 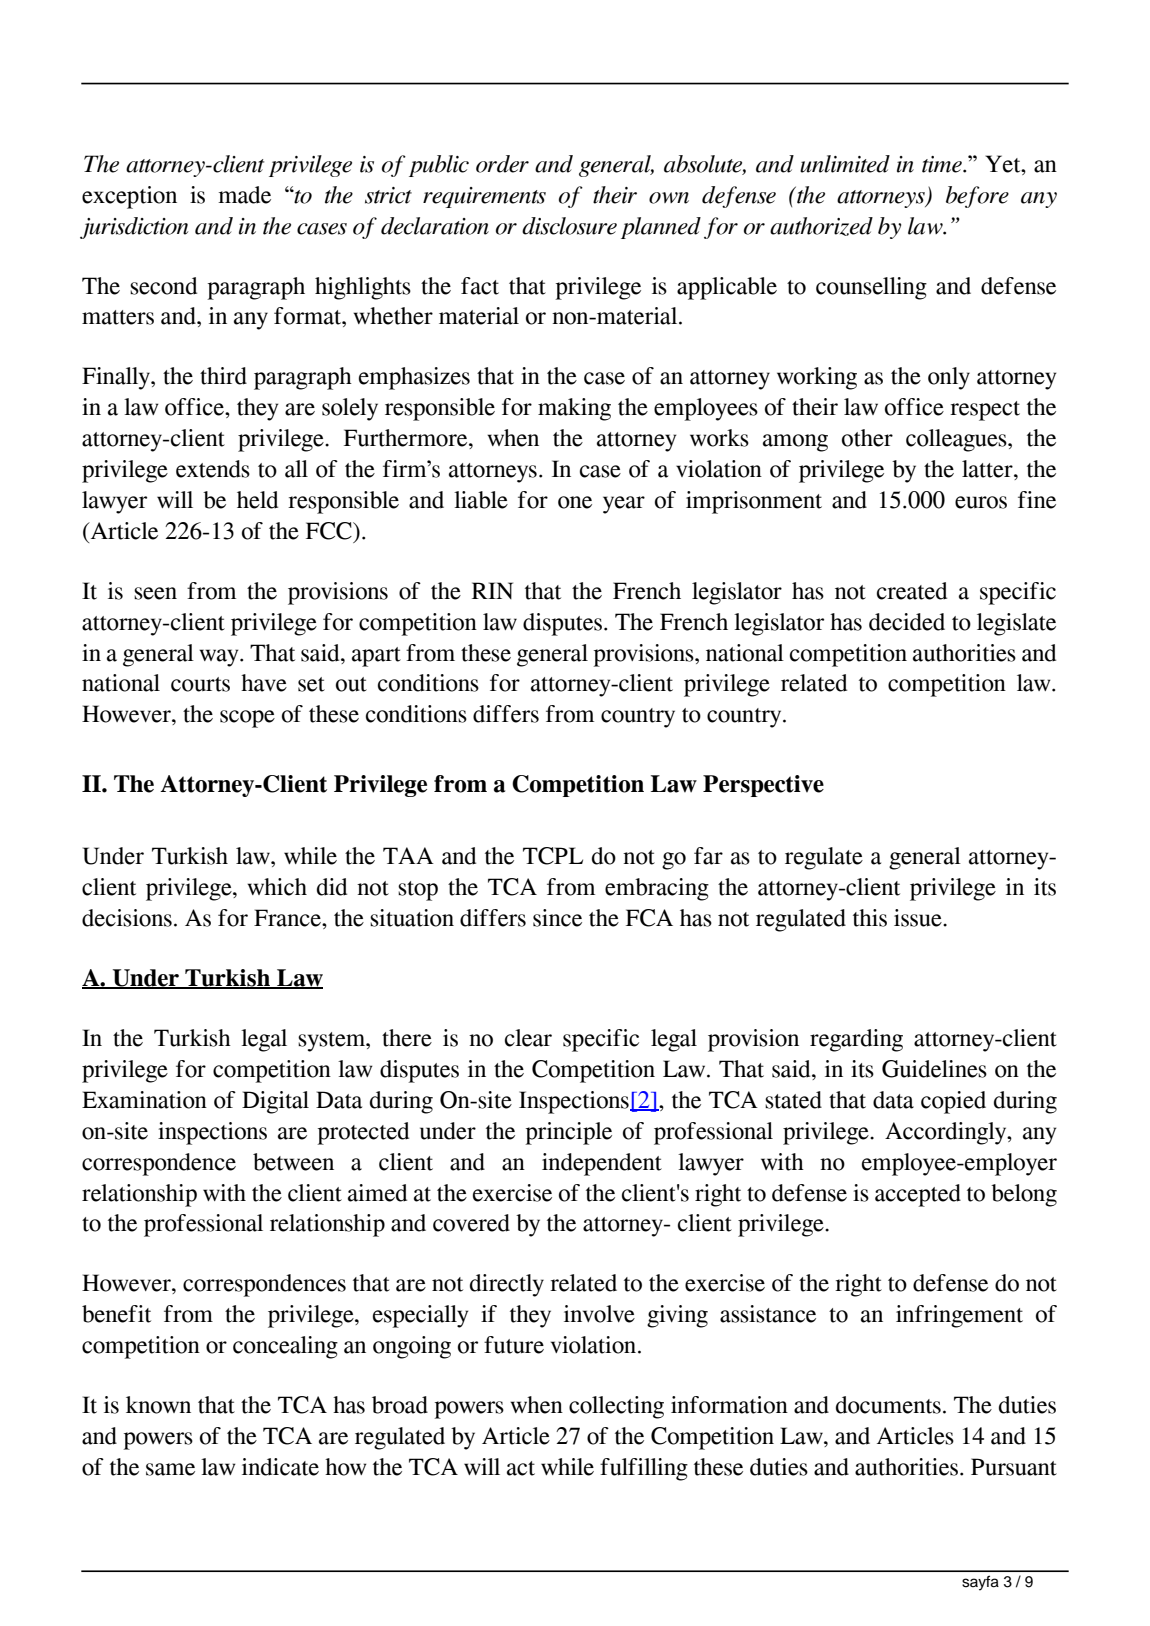 I want to click on before, so click(x=977, y=197).
